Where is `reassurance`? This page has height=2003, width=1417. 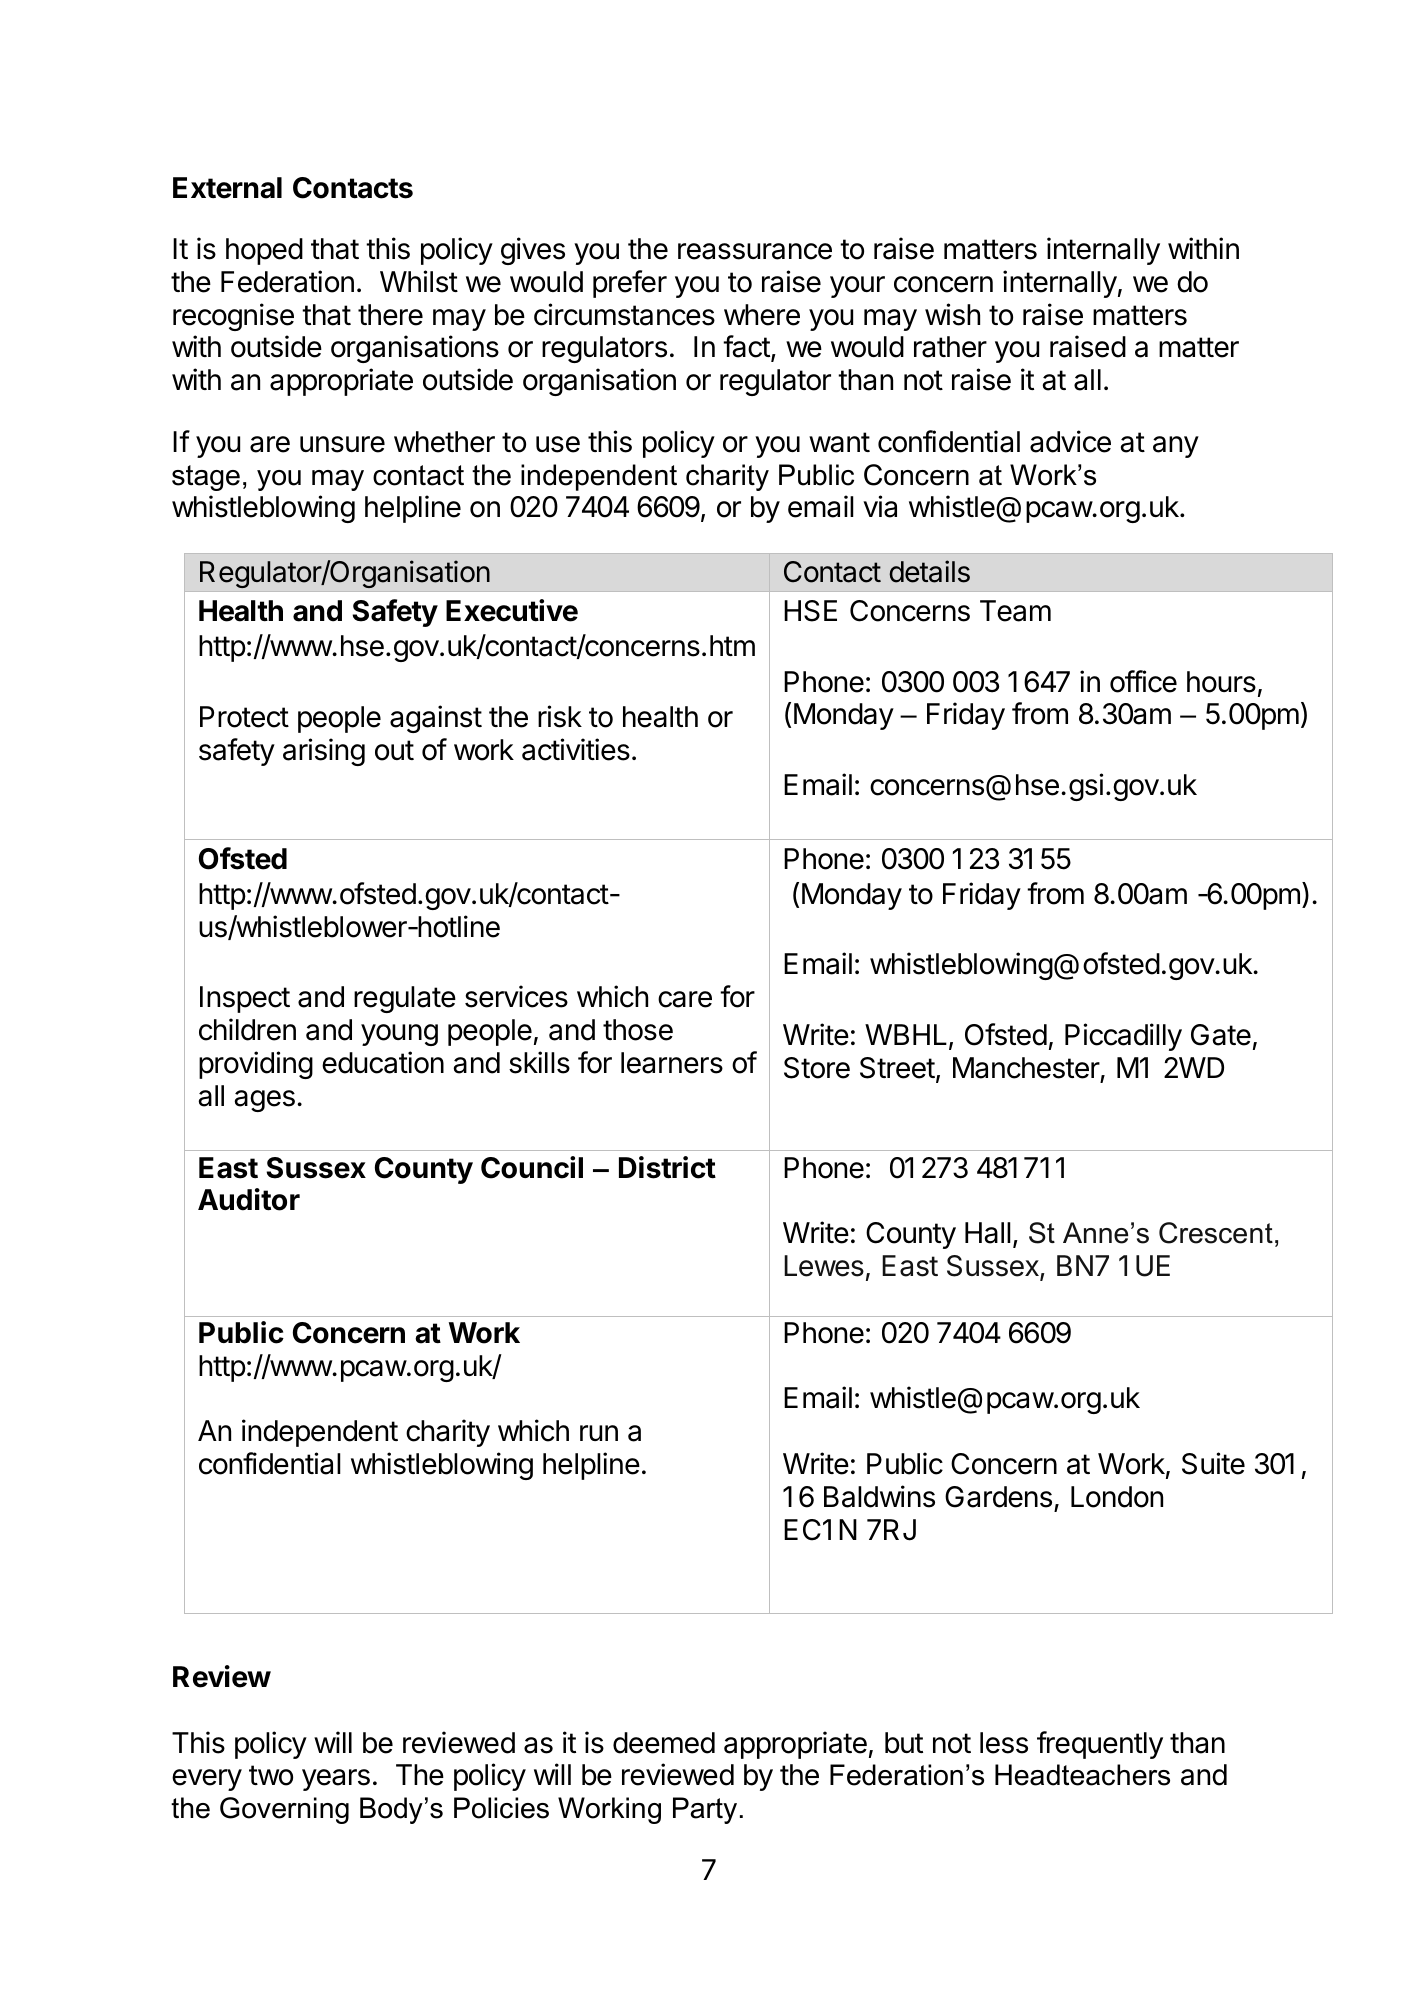
reassurance is located at coordinates (755, 251).
